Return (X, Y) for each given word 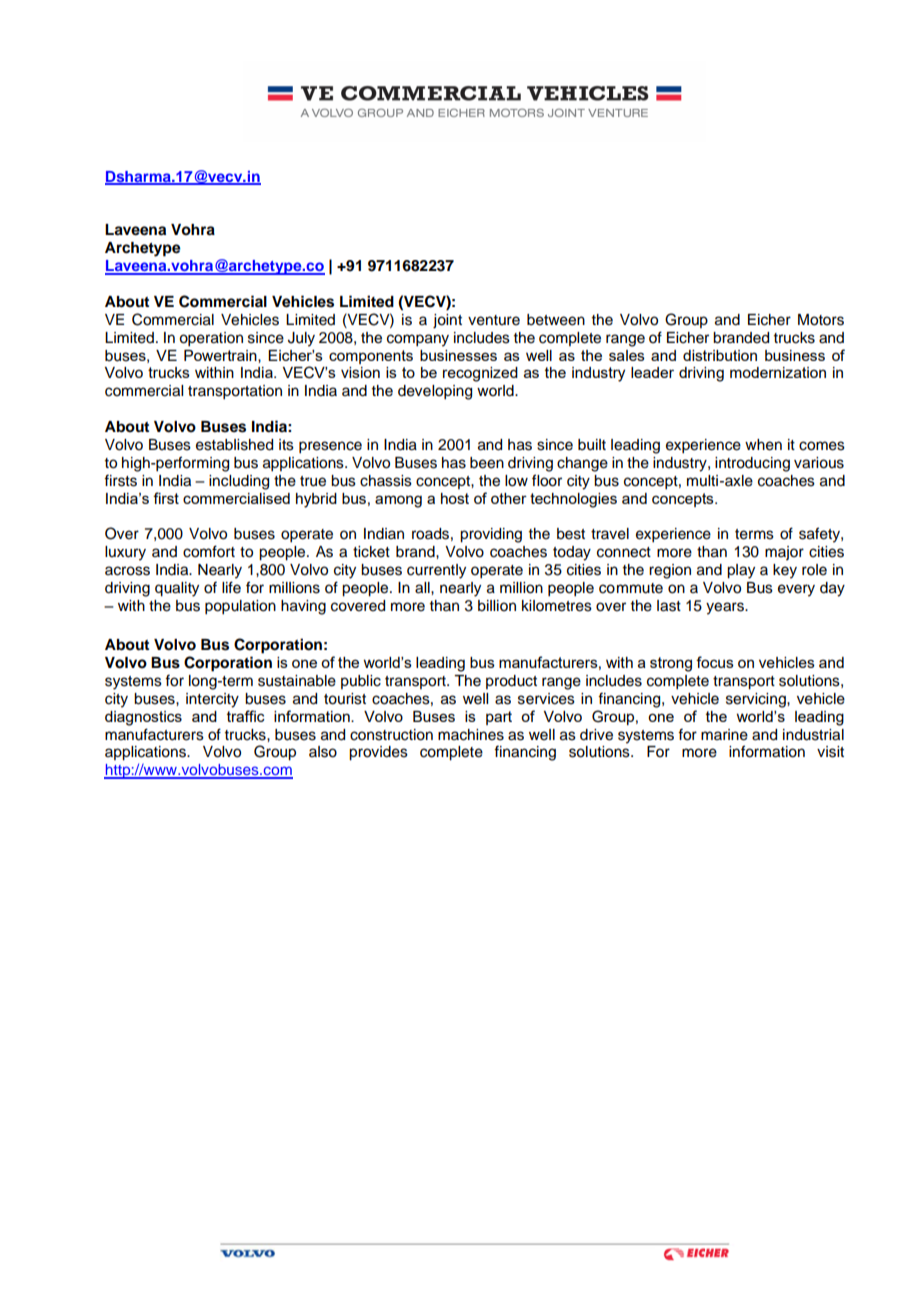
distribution (720, 355)
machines (471, 735)
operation (211, 339)
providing (491, 535)
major (784, 553)
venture (494, 320)
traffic (246, 716)
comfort (209, 551)
